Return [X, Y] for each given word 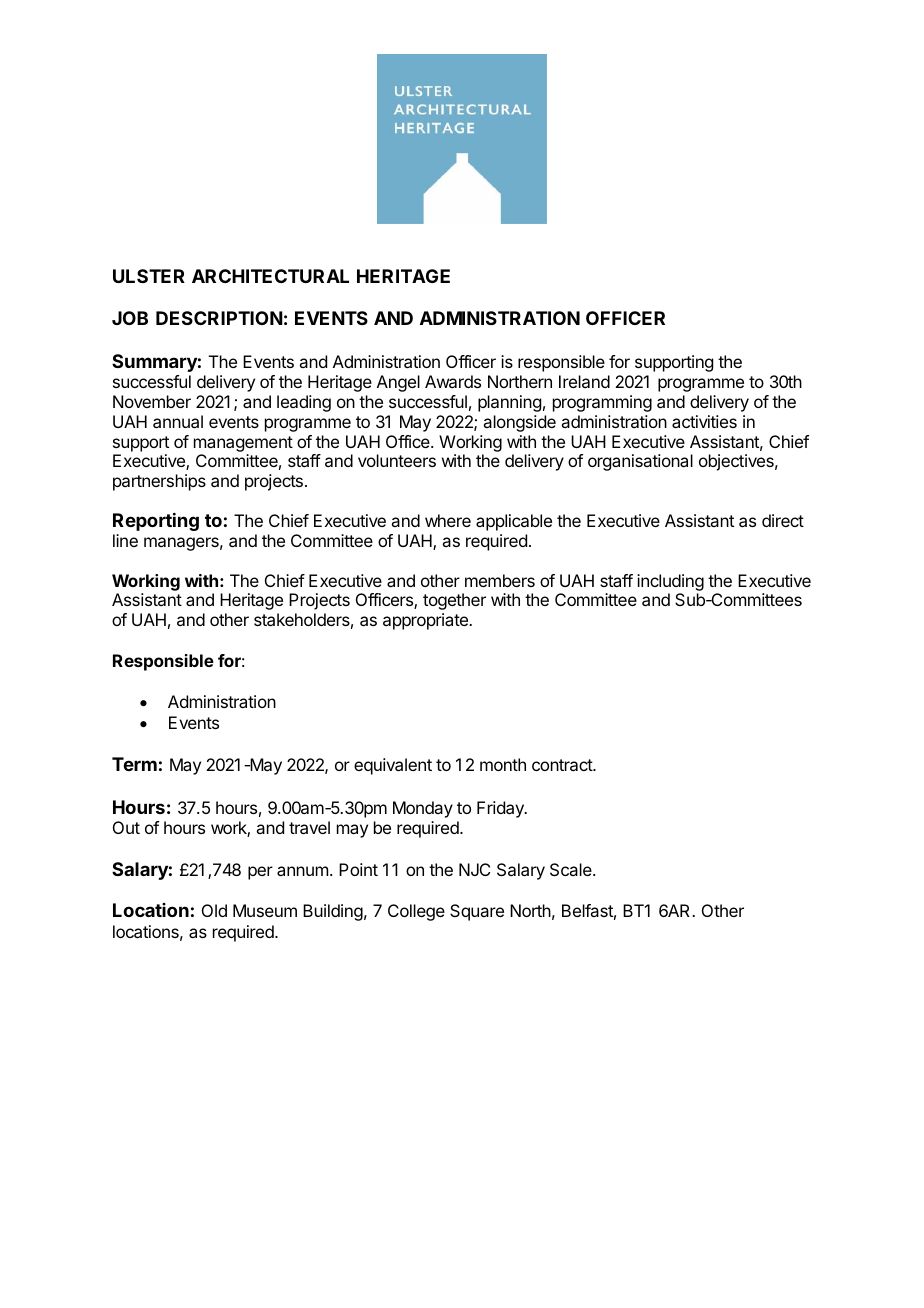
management [243, 444]
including [670, 582]
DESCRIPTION [219, 318]
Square [477, 912]
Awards [453, 381]
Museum [265, 910]
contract [563, 765]
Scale [572, 869]
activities [704, 421]
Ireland [584, 381]
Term [134, 764]
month [503, 764]
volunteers [397, 460]
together [454, 601]
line [125, 540]
